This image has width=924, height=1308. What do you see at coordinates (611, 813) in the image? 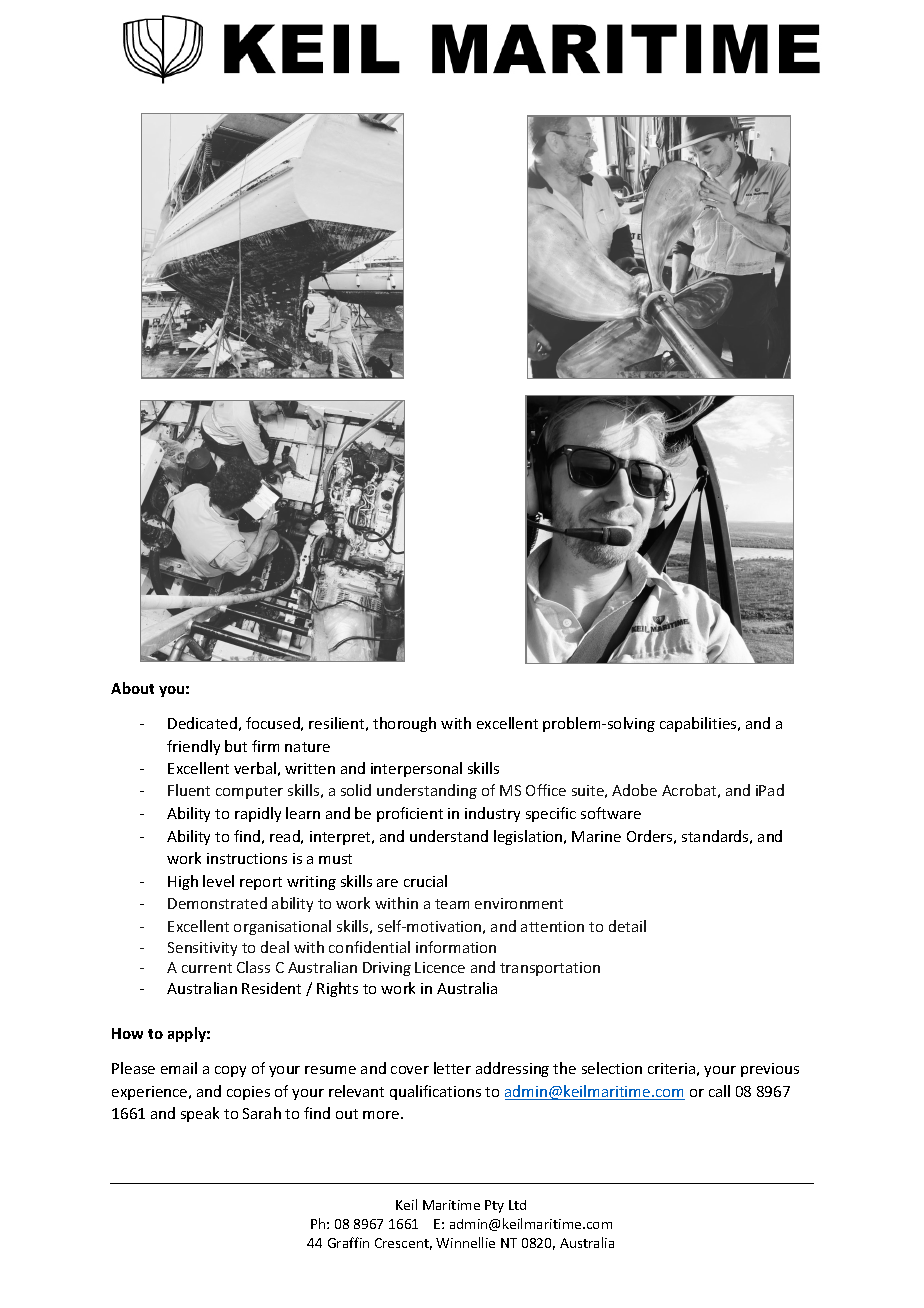
I see `software` at bounding box center [611, 813].
